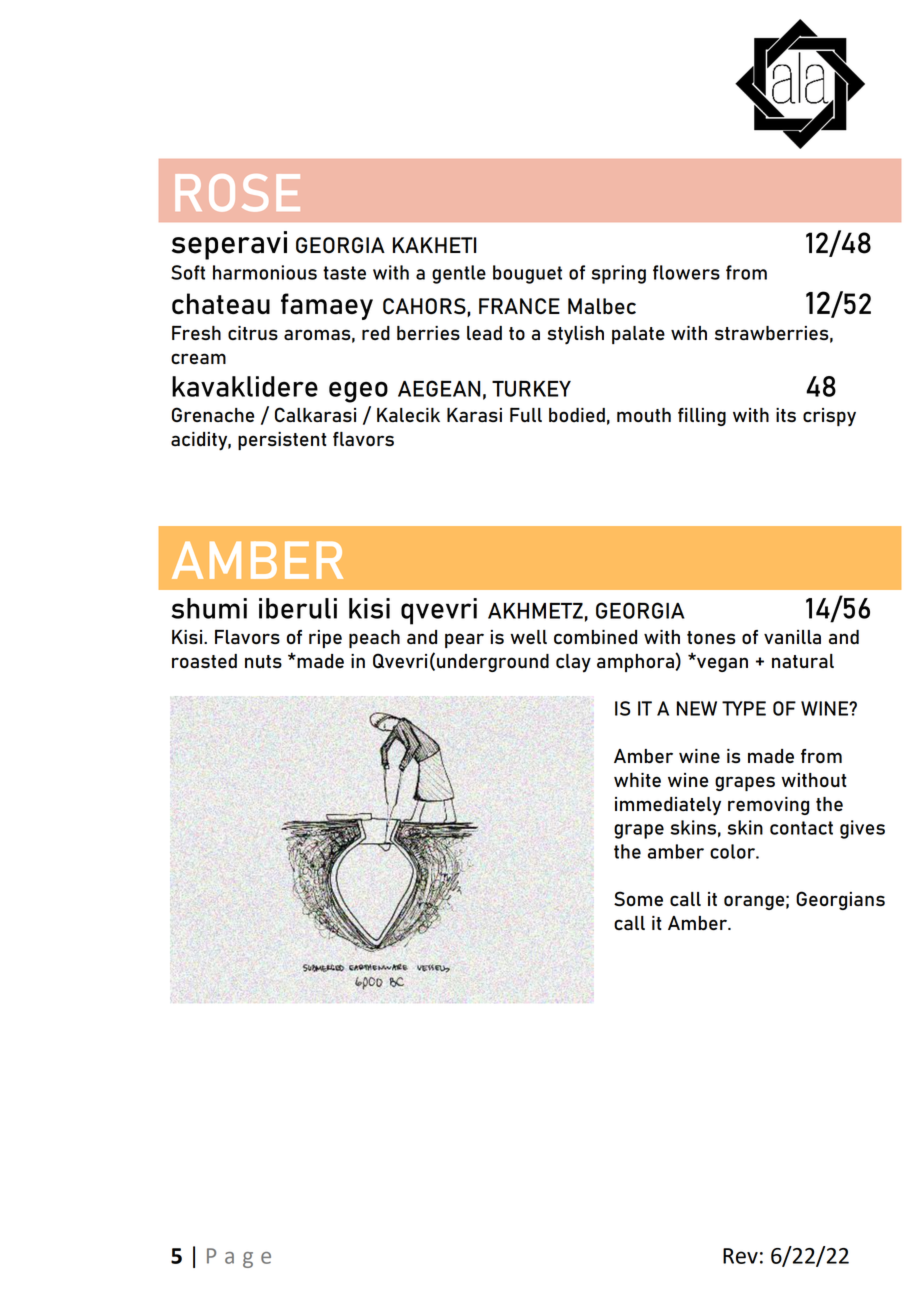 This page has height=1313, width=924. What do you see at coordinates (638, 898) in the page?
I see `Some` at bounding box center [638, 898].
